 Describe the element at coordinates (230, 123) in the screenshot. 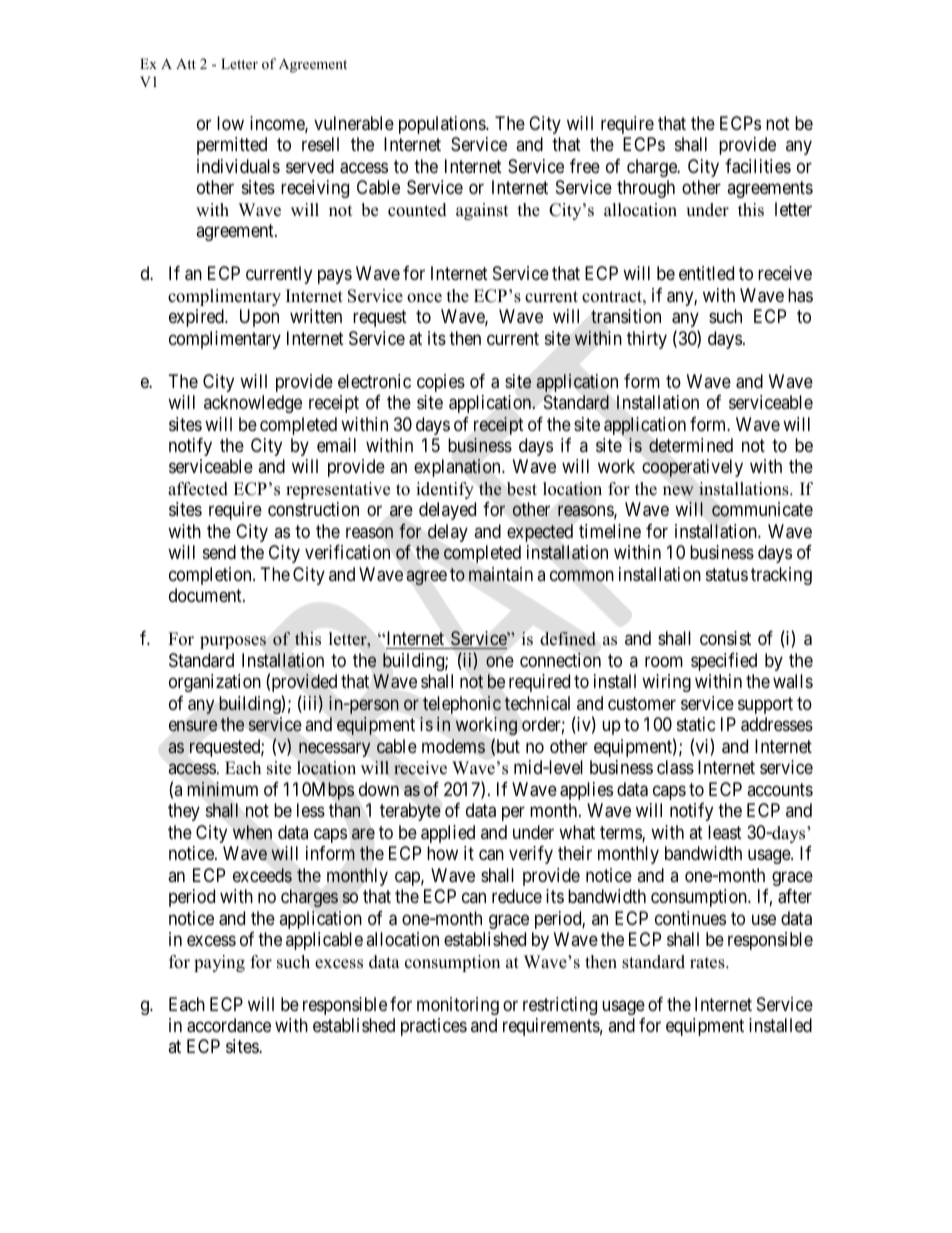

I see `low` at that location.
